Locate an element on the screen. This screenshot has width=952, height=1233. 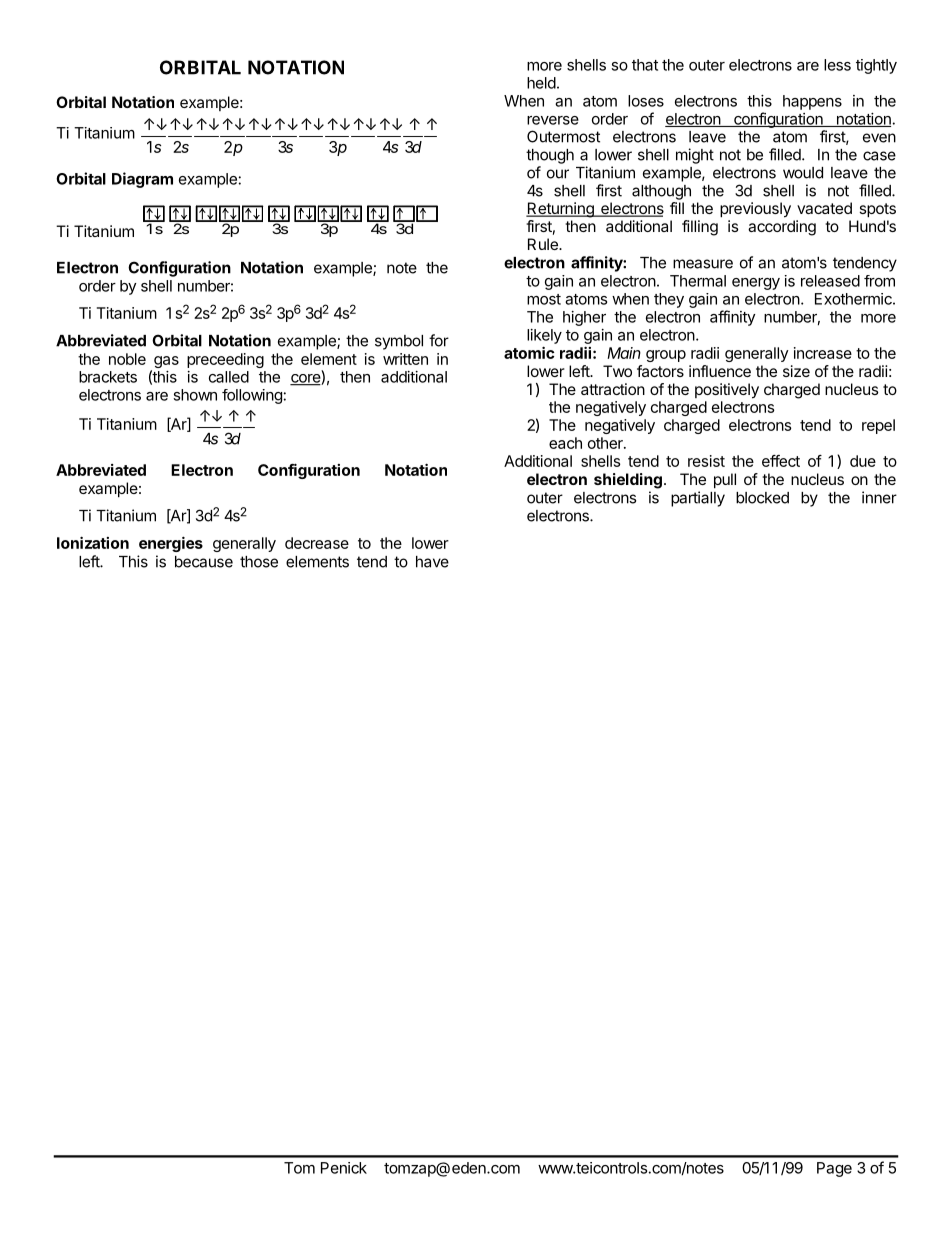
partially is located at coordinates (698, 499).
